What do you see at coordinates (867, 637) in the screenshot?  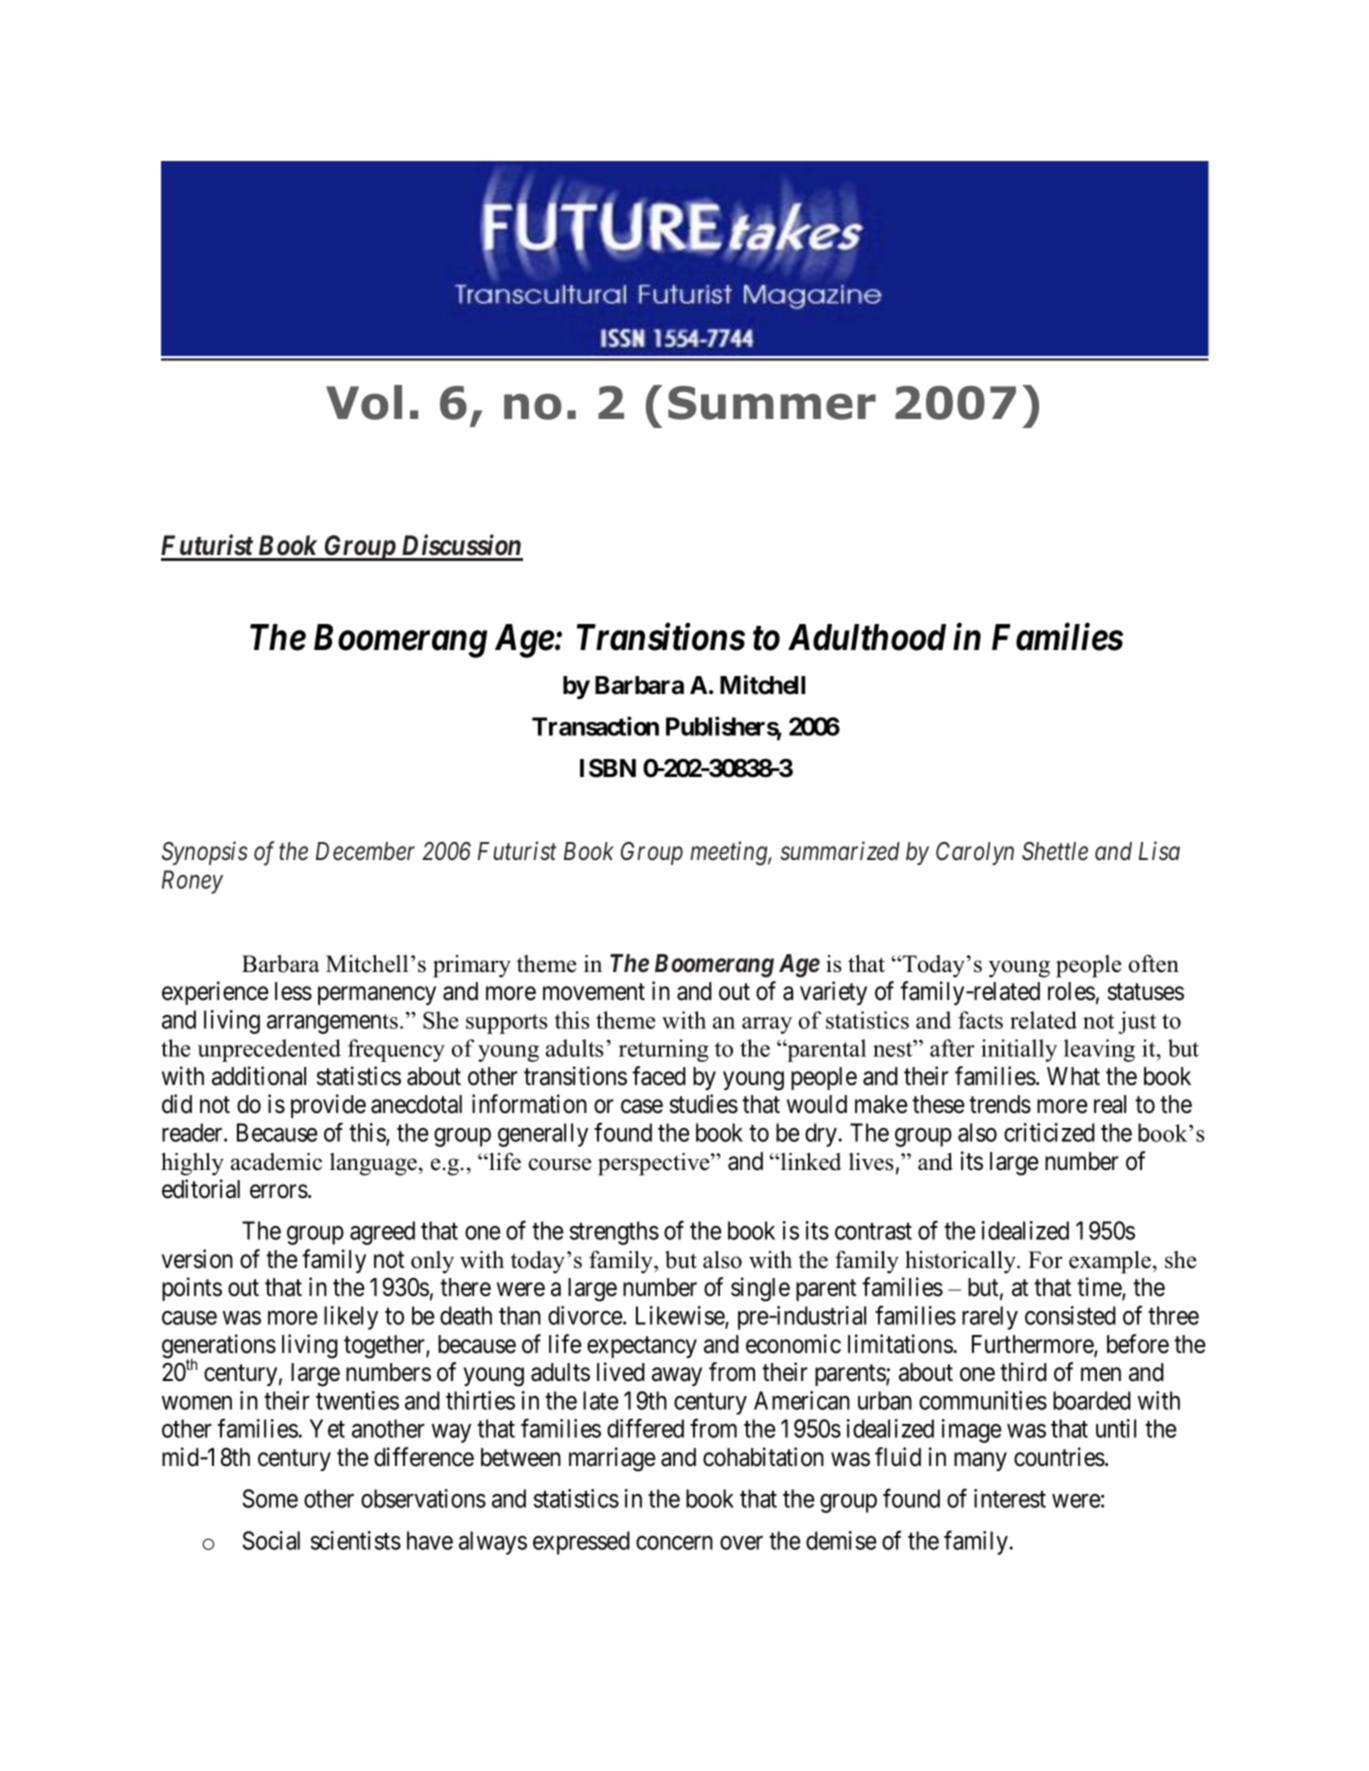 I see `Adulthood` at bounding box center [867, 637].
